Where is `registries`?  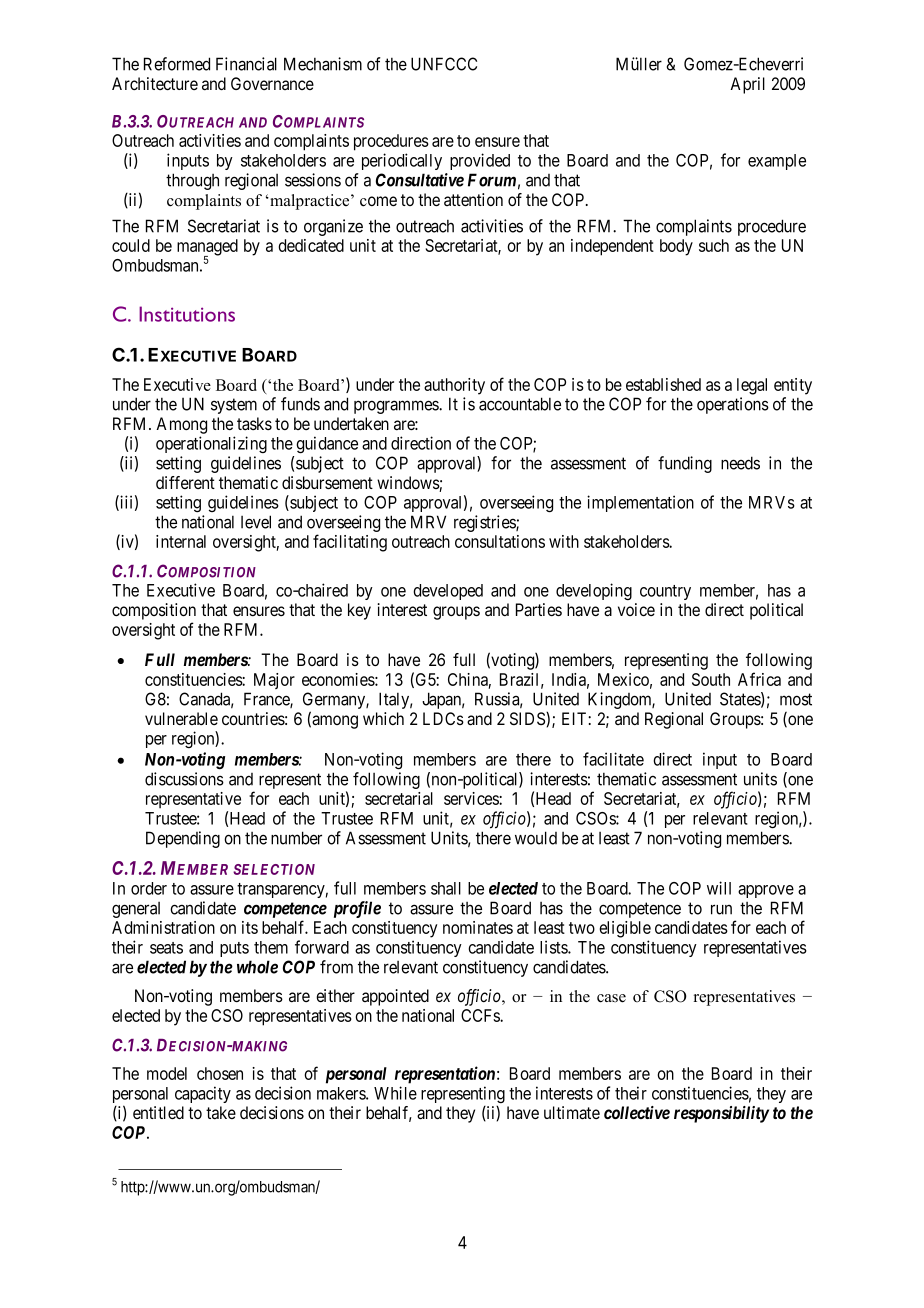 registries is located at coordinates (485, 523).
